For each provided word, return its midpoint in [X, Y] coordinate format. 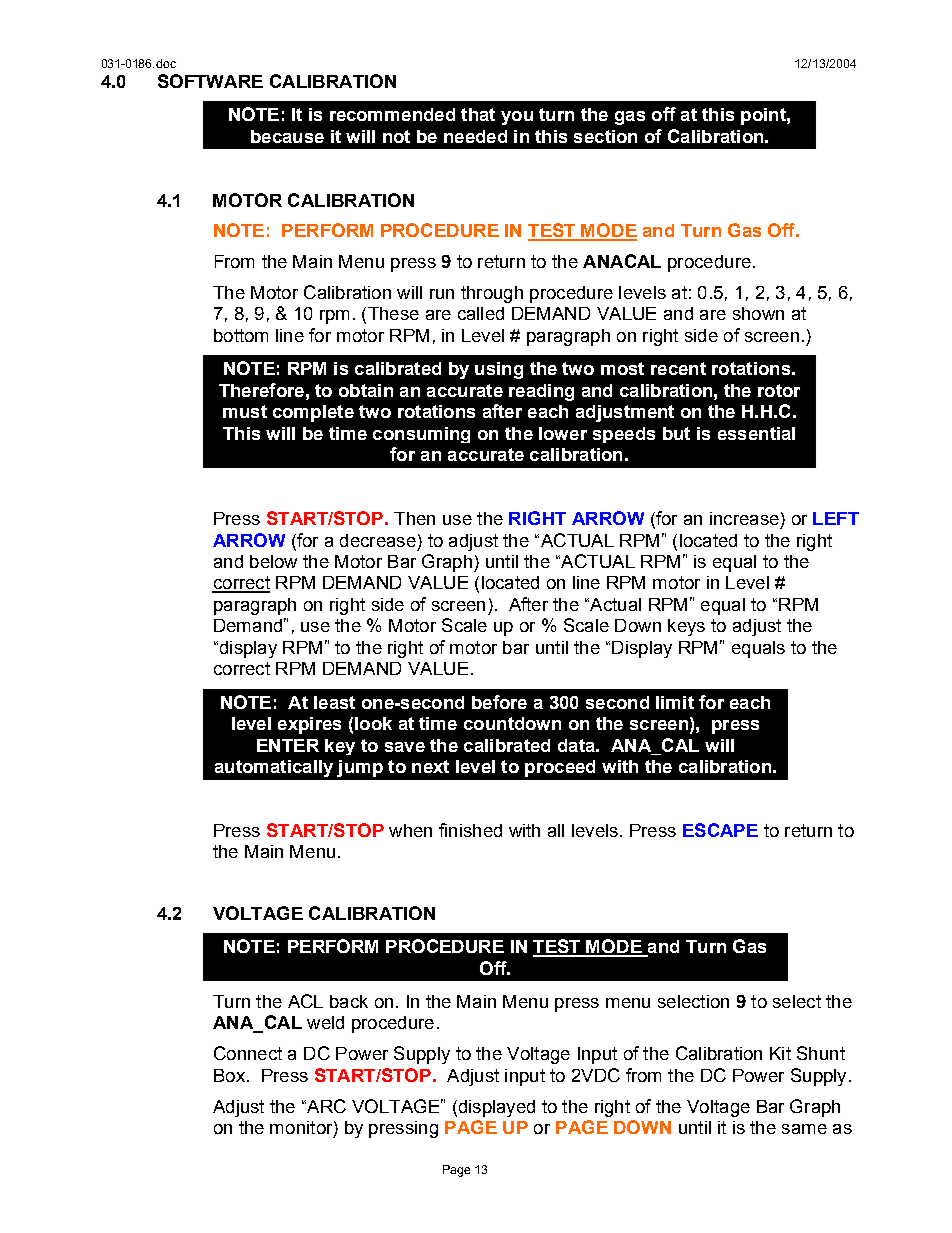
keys [686, 627]
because [287, 136]
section [605, 136]
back [349, 1001]
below [273, 561]
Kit [780, 1053]
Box [229, 1075]
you [517, 118]
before [499, 702]
